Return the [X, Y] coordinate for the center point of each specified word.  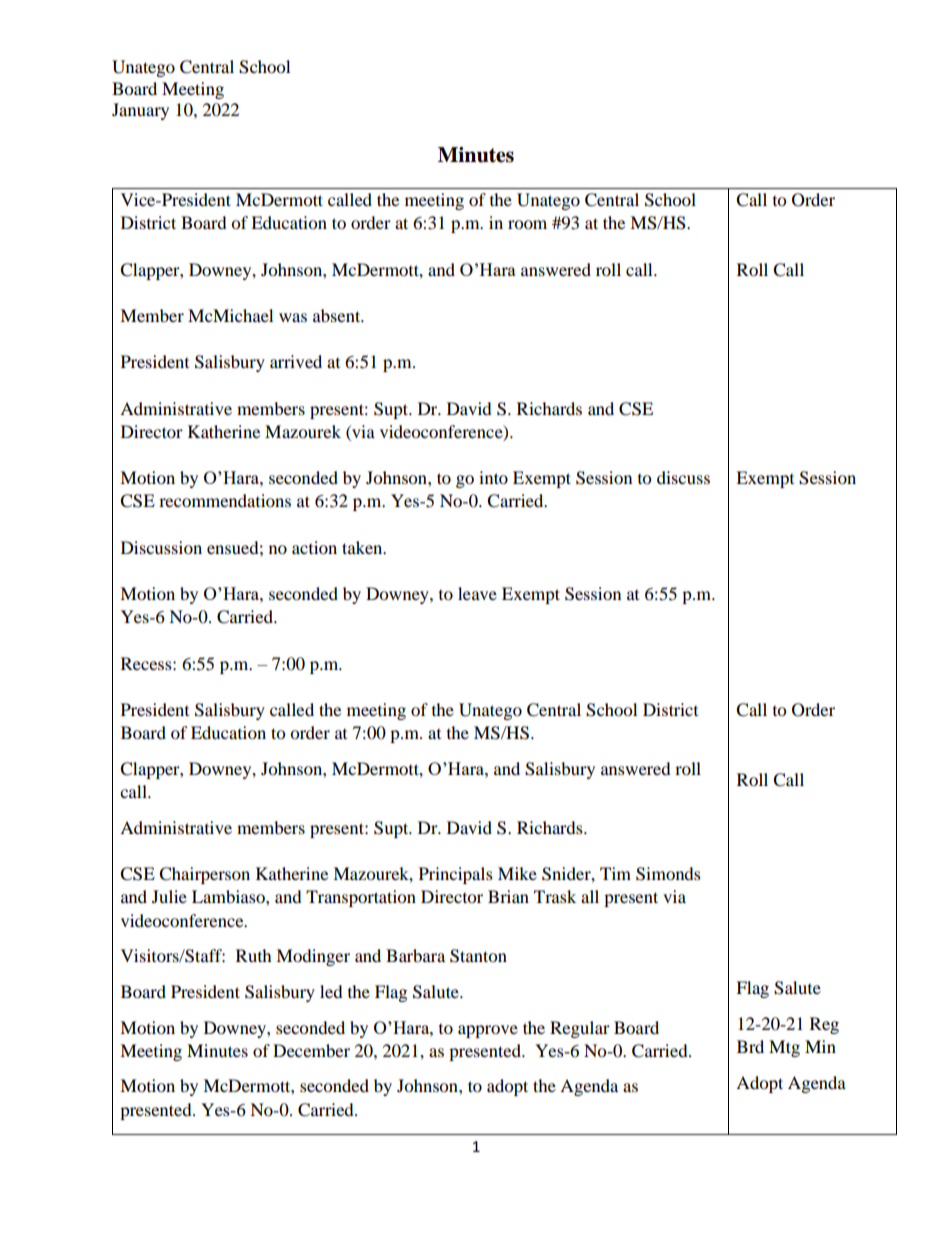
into [493, 477]
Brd [750, 1046]
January [140, 111]
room [527, 224]
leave [477, 593]
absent [338, 315]
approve [488, 1031]
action [314, 547]
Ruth [254, 955]
